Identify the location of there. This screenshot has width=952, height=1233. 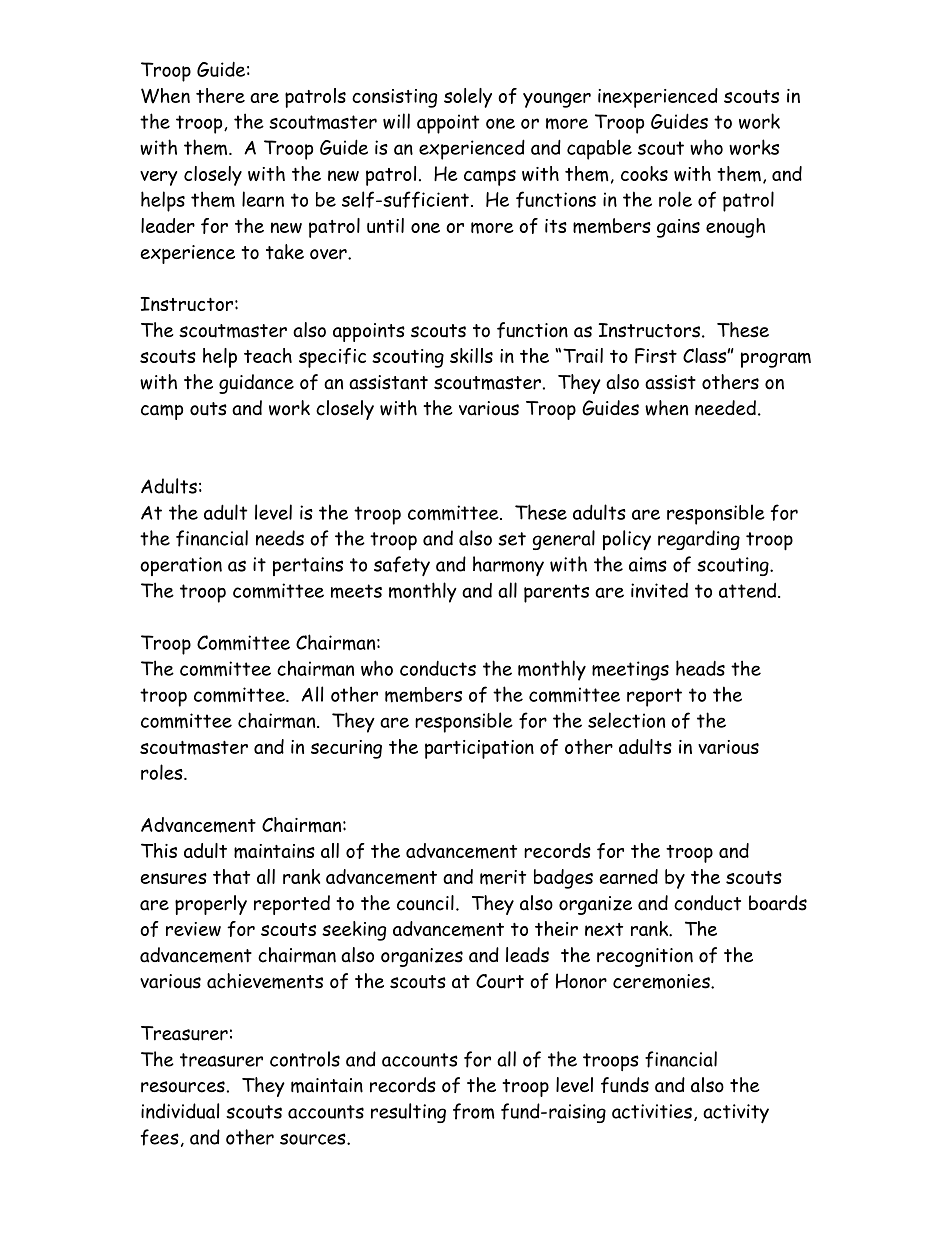
(220, 95).
